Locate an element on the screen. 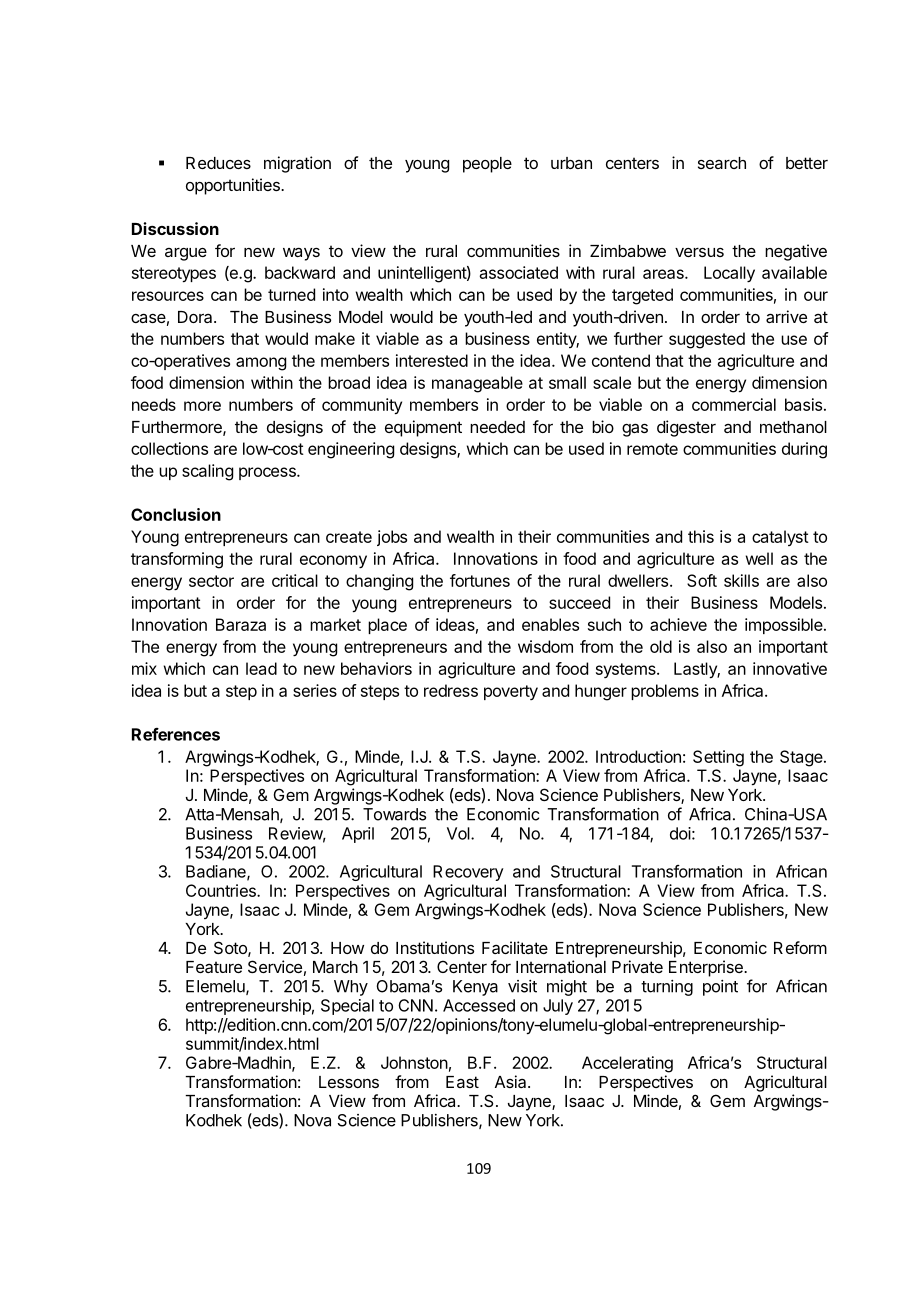  East is located at coordinates (462, 1082).
